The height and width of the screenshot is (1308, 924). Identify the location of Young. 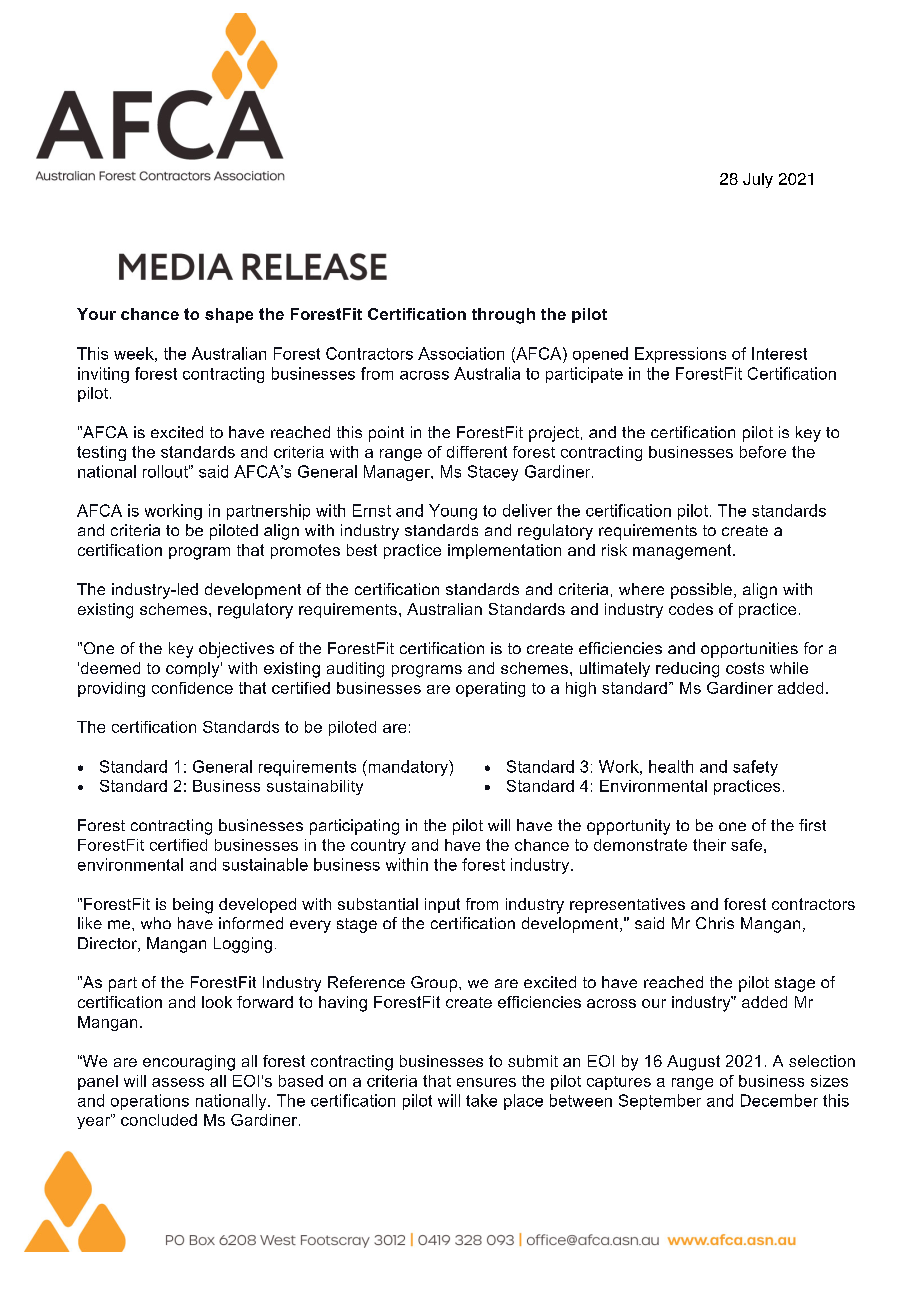
(453, 512).
